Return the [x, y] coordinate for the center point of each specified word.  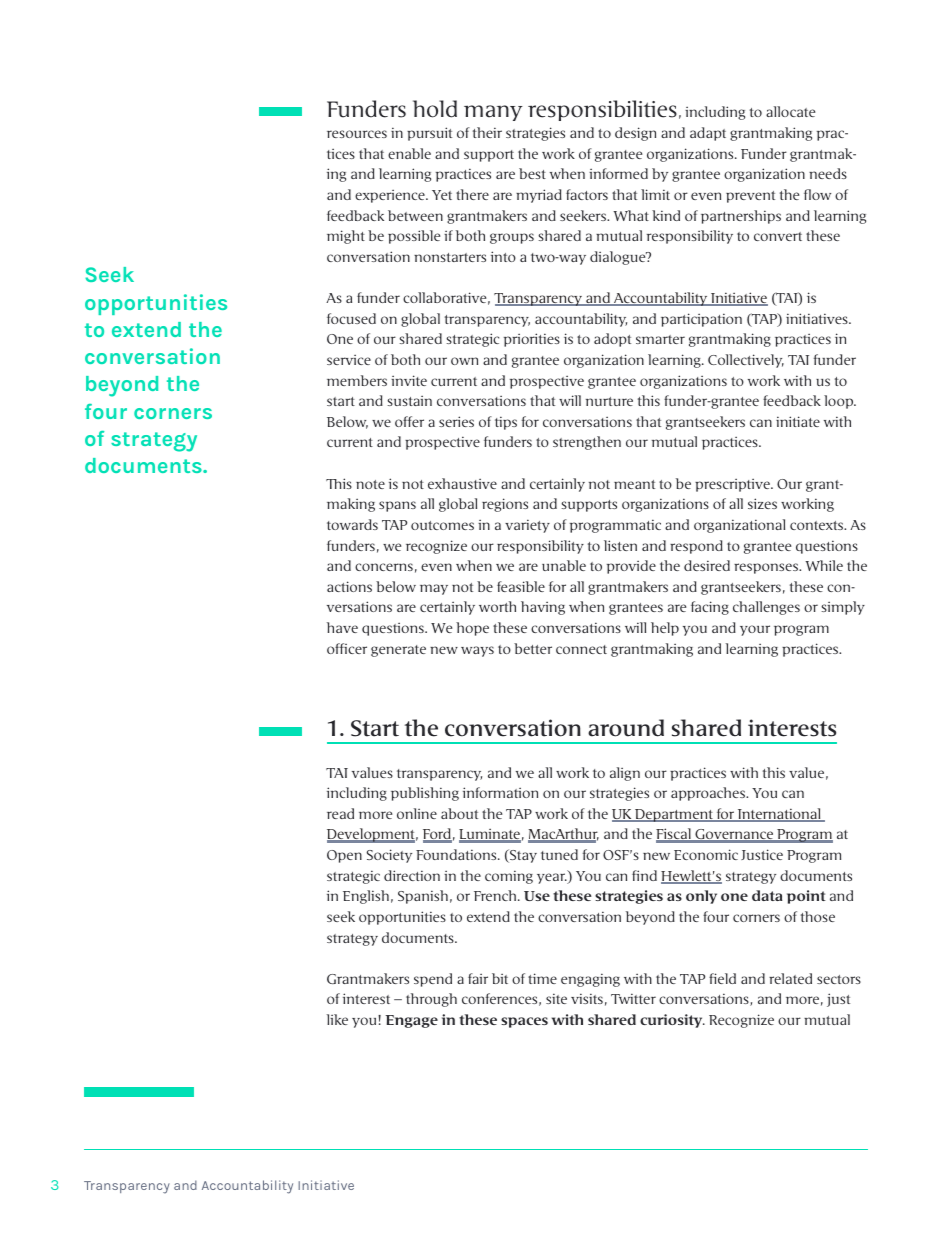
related [790, 978]
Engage [412, 1021]
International [779, 815]
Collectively [746, 361]
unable [564, 565]
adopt [612, 340]
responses [767, 568]
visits [587, 998]
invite [409, 380]
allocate [790, 111]
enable [409, 153]
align [625, 774]
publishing [425, 794]
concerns [384, 567]
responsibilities [602, 110]
